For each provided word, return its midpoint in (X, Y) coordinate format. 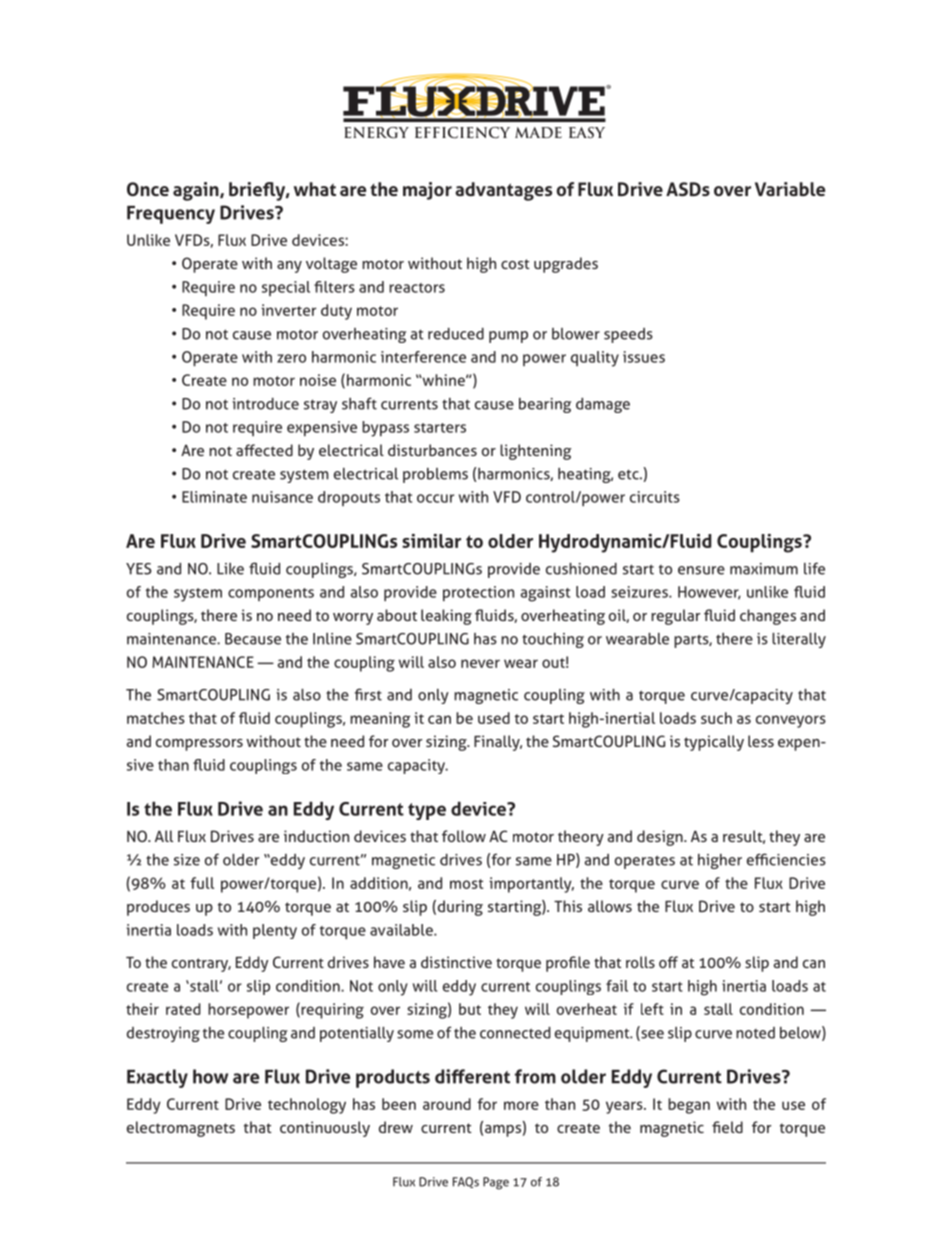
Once (148, 189)
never (480, 663)
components (271, 594)
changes (768, 617)
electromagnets (181, 1129)
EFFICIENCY (462, 133)
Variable (790, 189)
